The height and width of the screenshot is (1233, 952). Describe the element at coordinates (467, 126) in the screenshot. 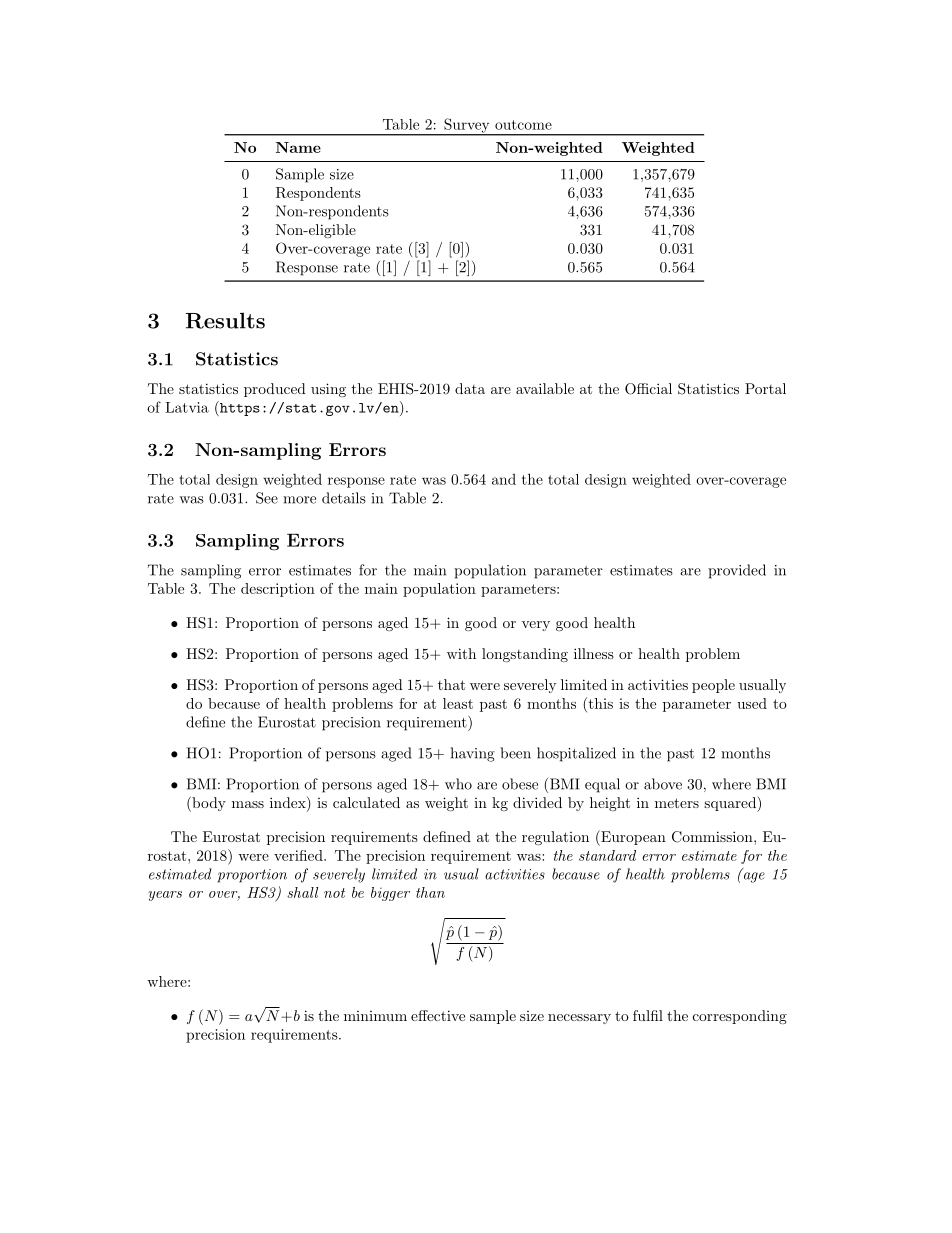

I see `Survey` at that location.
